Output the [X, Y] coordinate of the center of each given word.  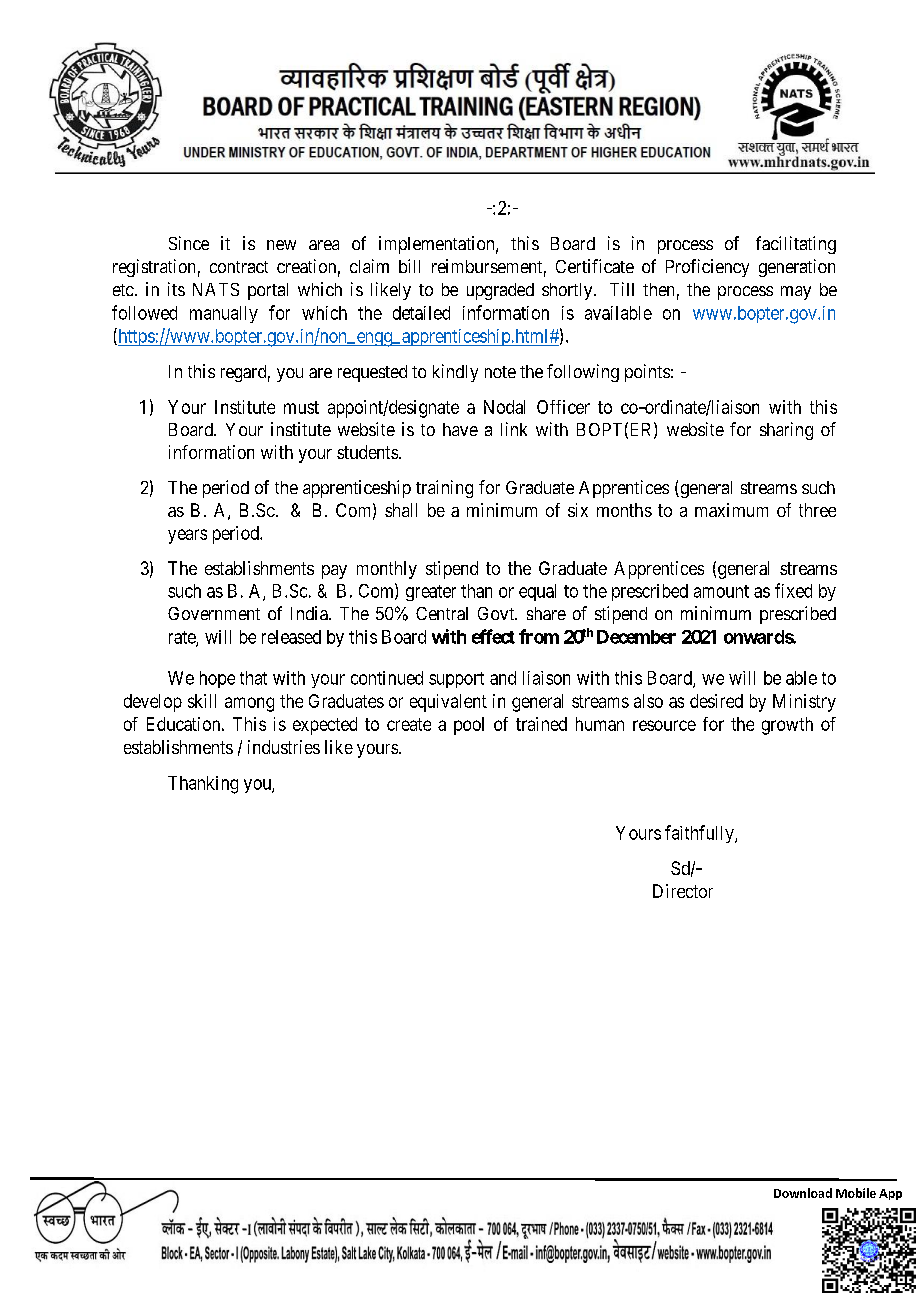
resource [664, 725]
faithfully [700, 834]
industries [284, 747]
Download [803, 1193]
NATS [216, 289]
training [444, 489]
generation [797, 268]
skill [202, 701]
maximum [731, 510]
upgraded [500, 291]
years [187, 536]
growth [787, 726]
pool [469, 726]
